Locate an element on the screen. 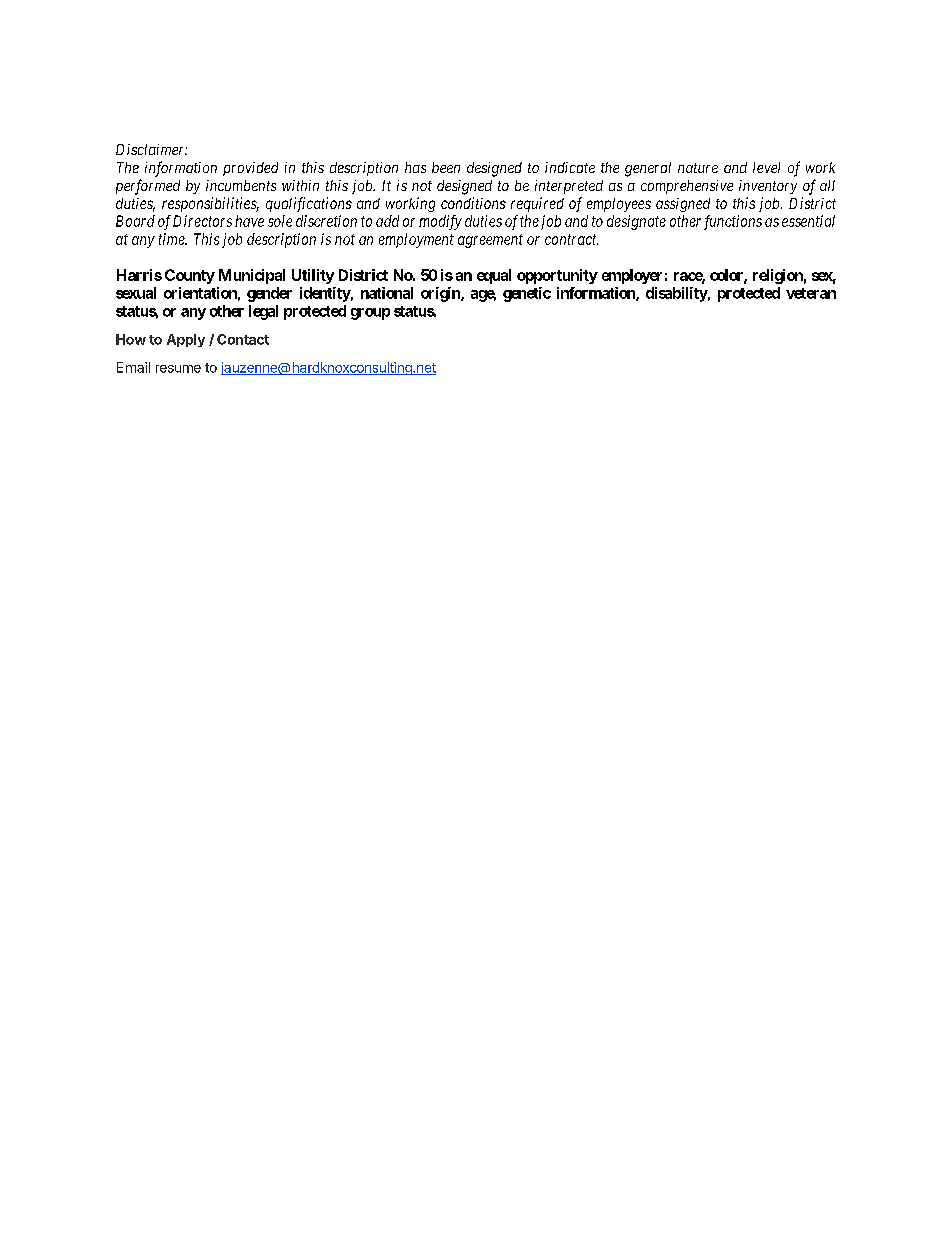  group is located at coordinates (370, 314).
